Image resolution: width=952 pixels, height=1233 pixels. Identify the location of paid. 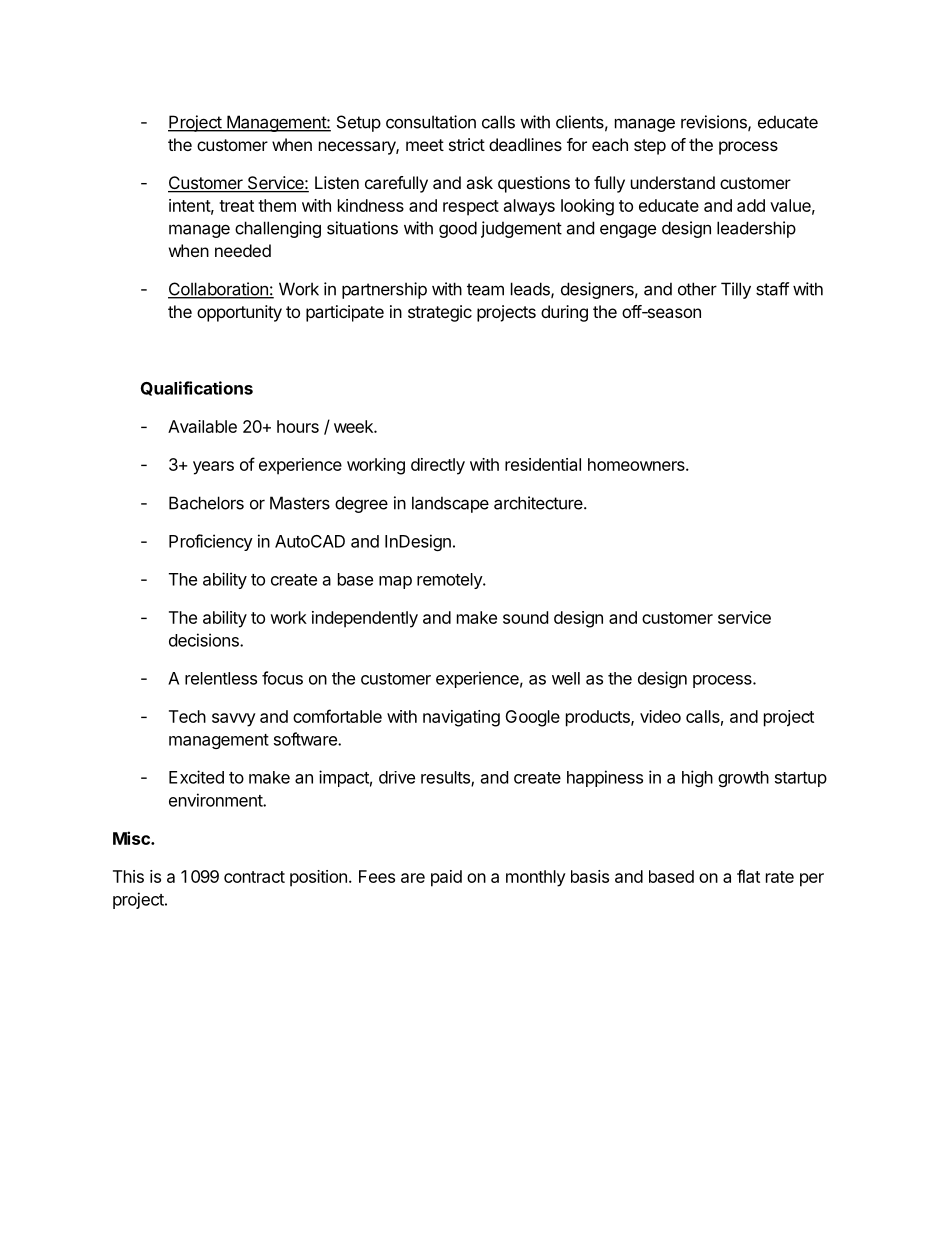
(446, 878).
